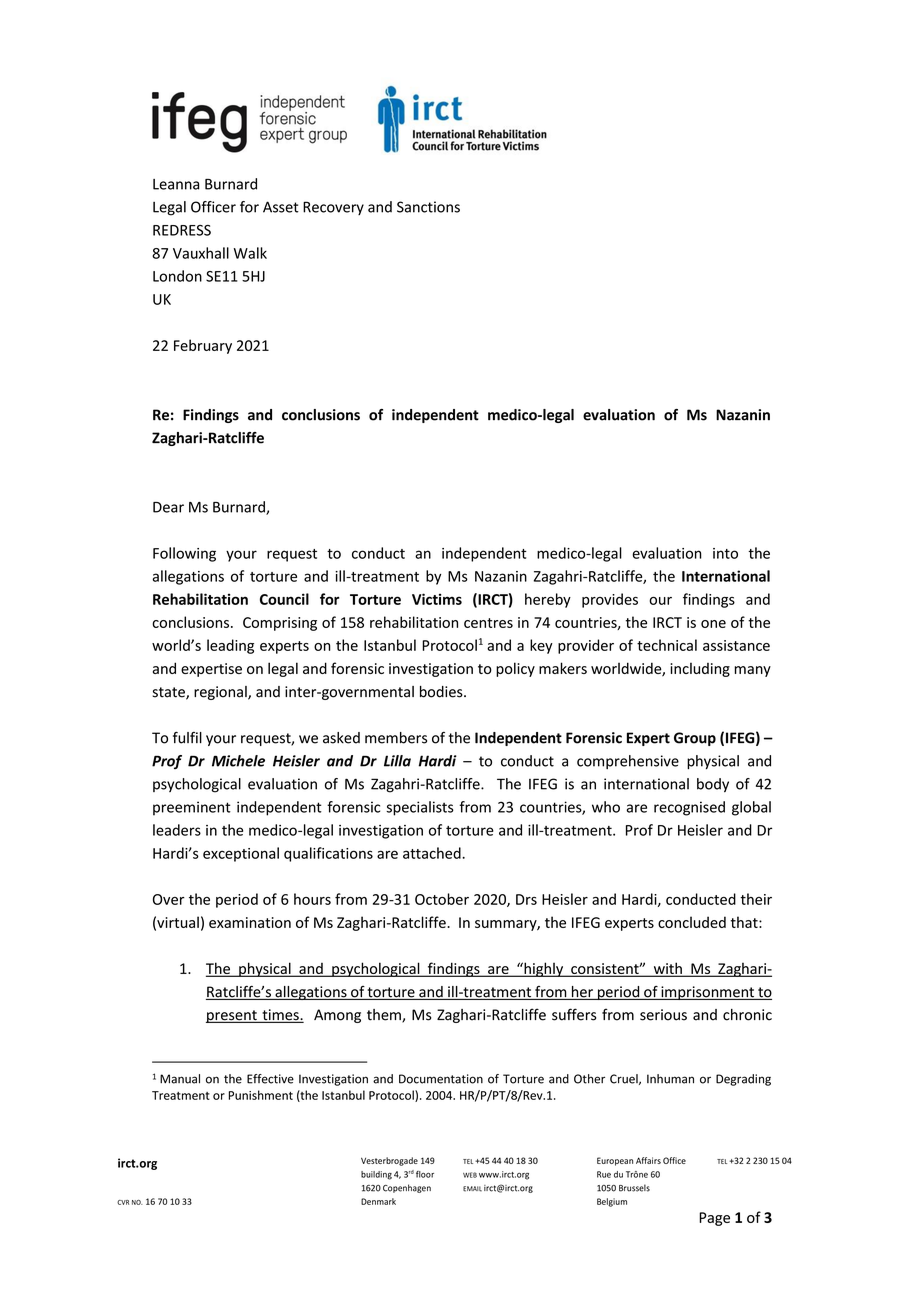 Image resolution: width=924 pixels, height=1308 pixels. I want to click on bodies, so click(442, 692).
